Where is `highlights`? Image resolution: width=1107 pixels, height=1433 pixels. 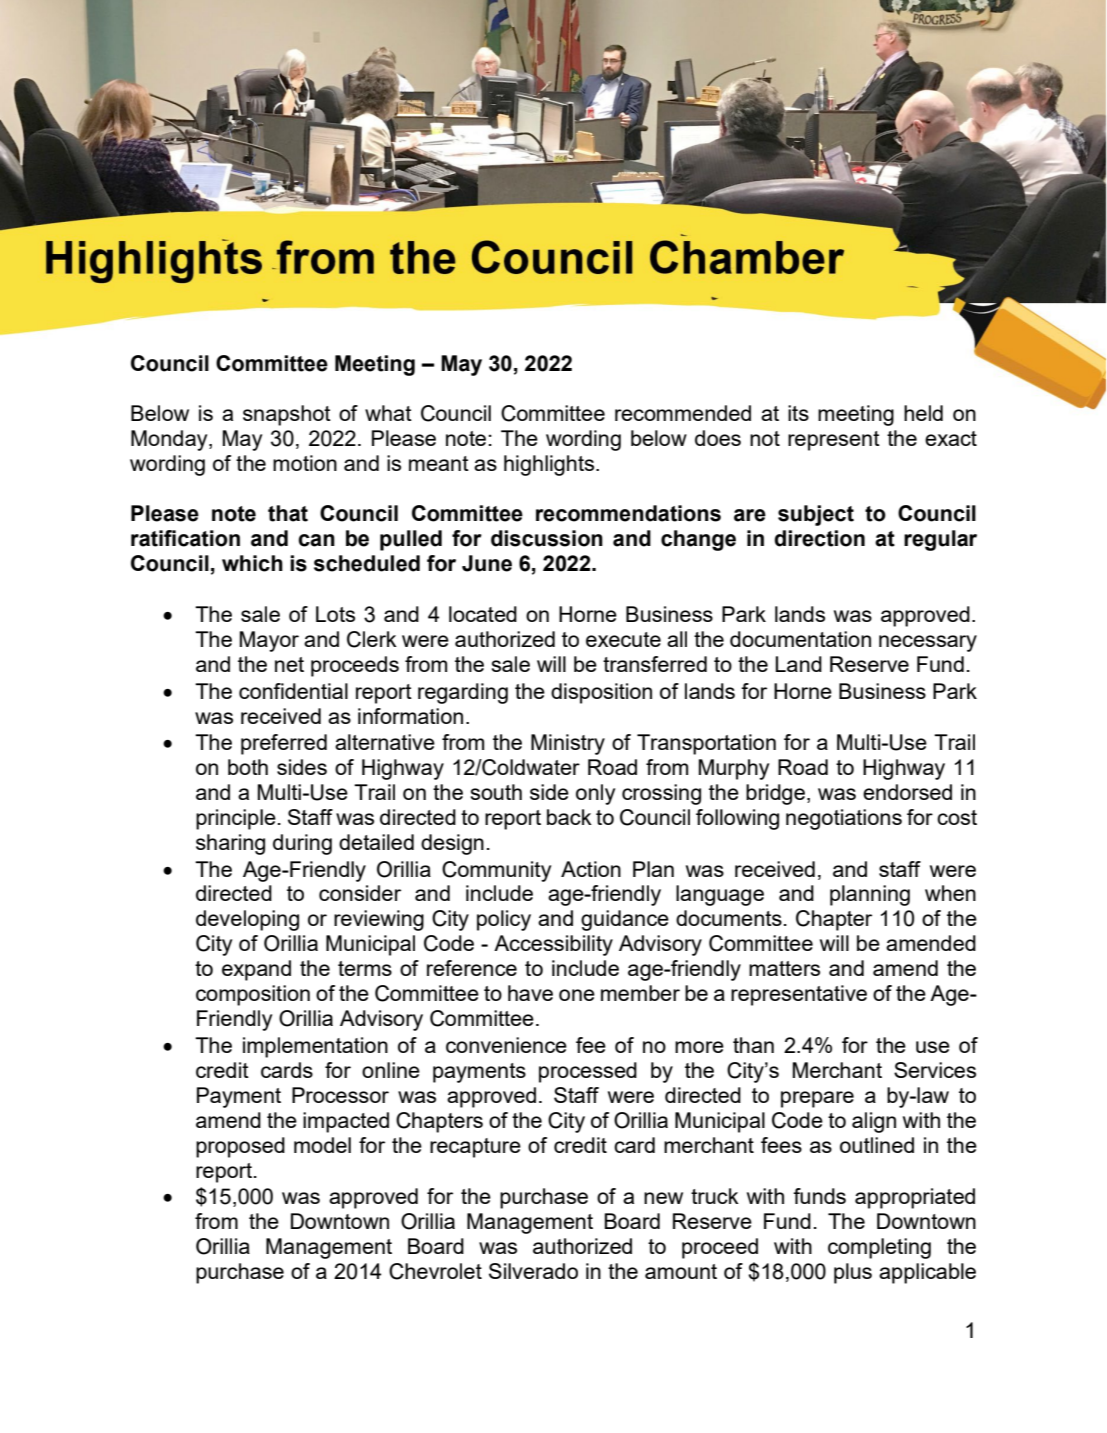 highlights is located at coordinates (550, 465).
